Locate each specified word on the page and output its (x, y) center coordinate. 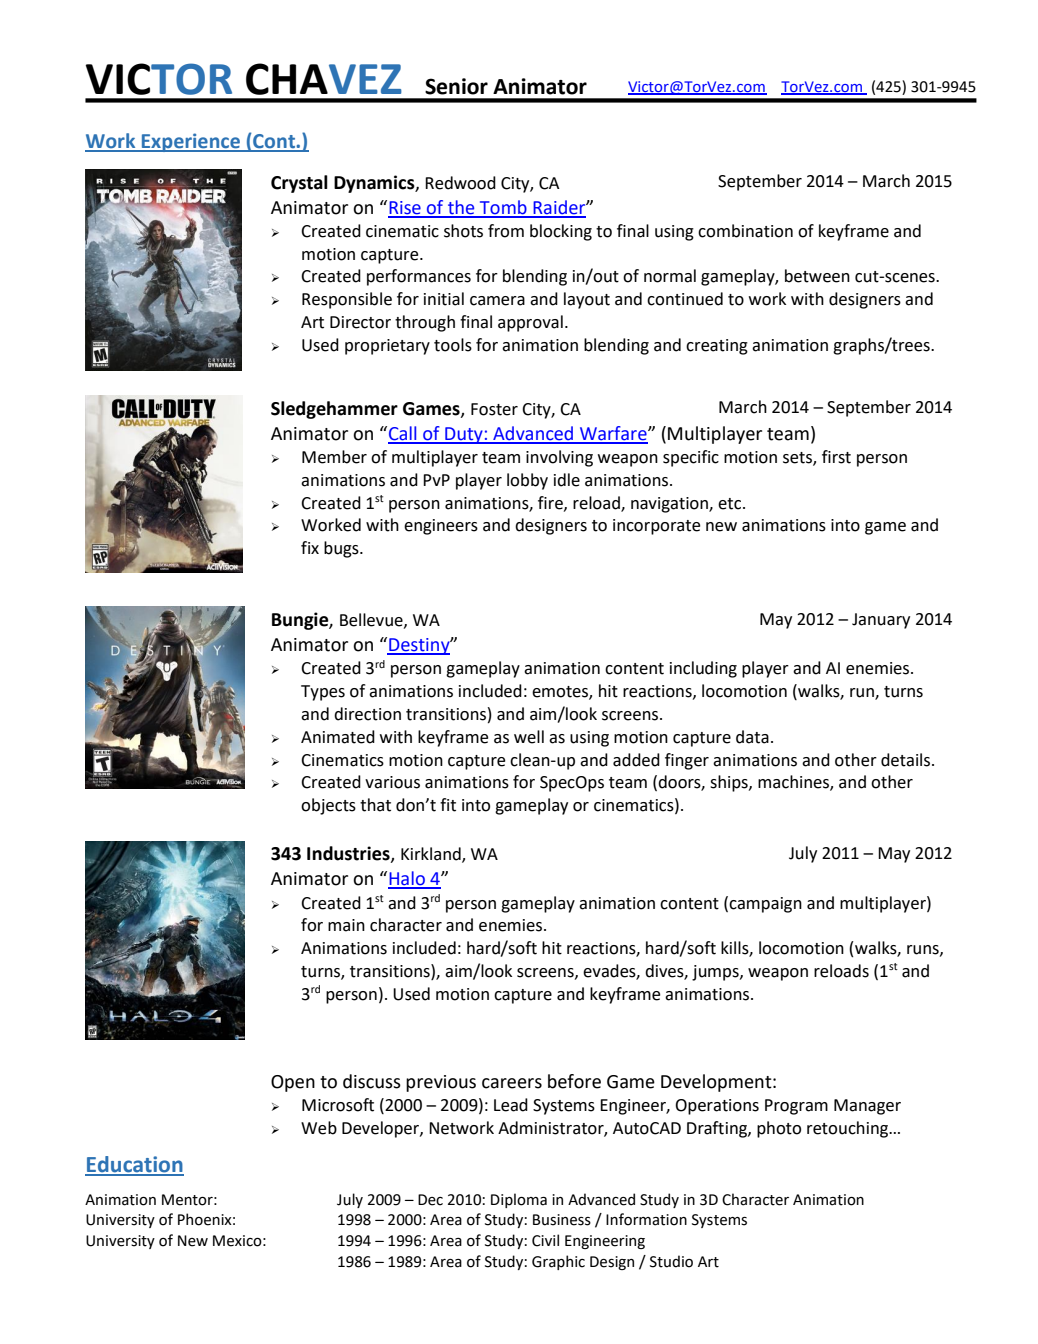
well (529, 737)
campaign (765, 905)
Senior (456, 86)
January (881, 621)
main (346, 925)
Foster (494, 409)
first (836, 457)
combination (745, 231)
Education (134, 1165)
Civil (545, 1240)
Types (323, 693)
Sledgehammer (334, 410)
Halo (407, 879)
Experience (190, 142)
